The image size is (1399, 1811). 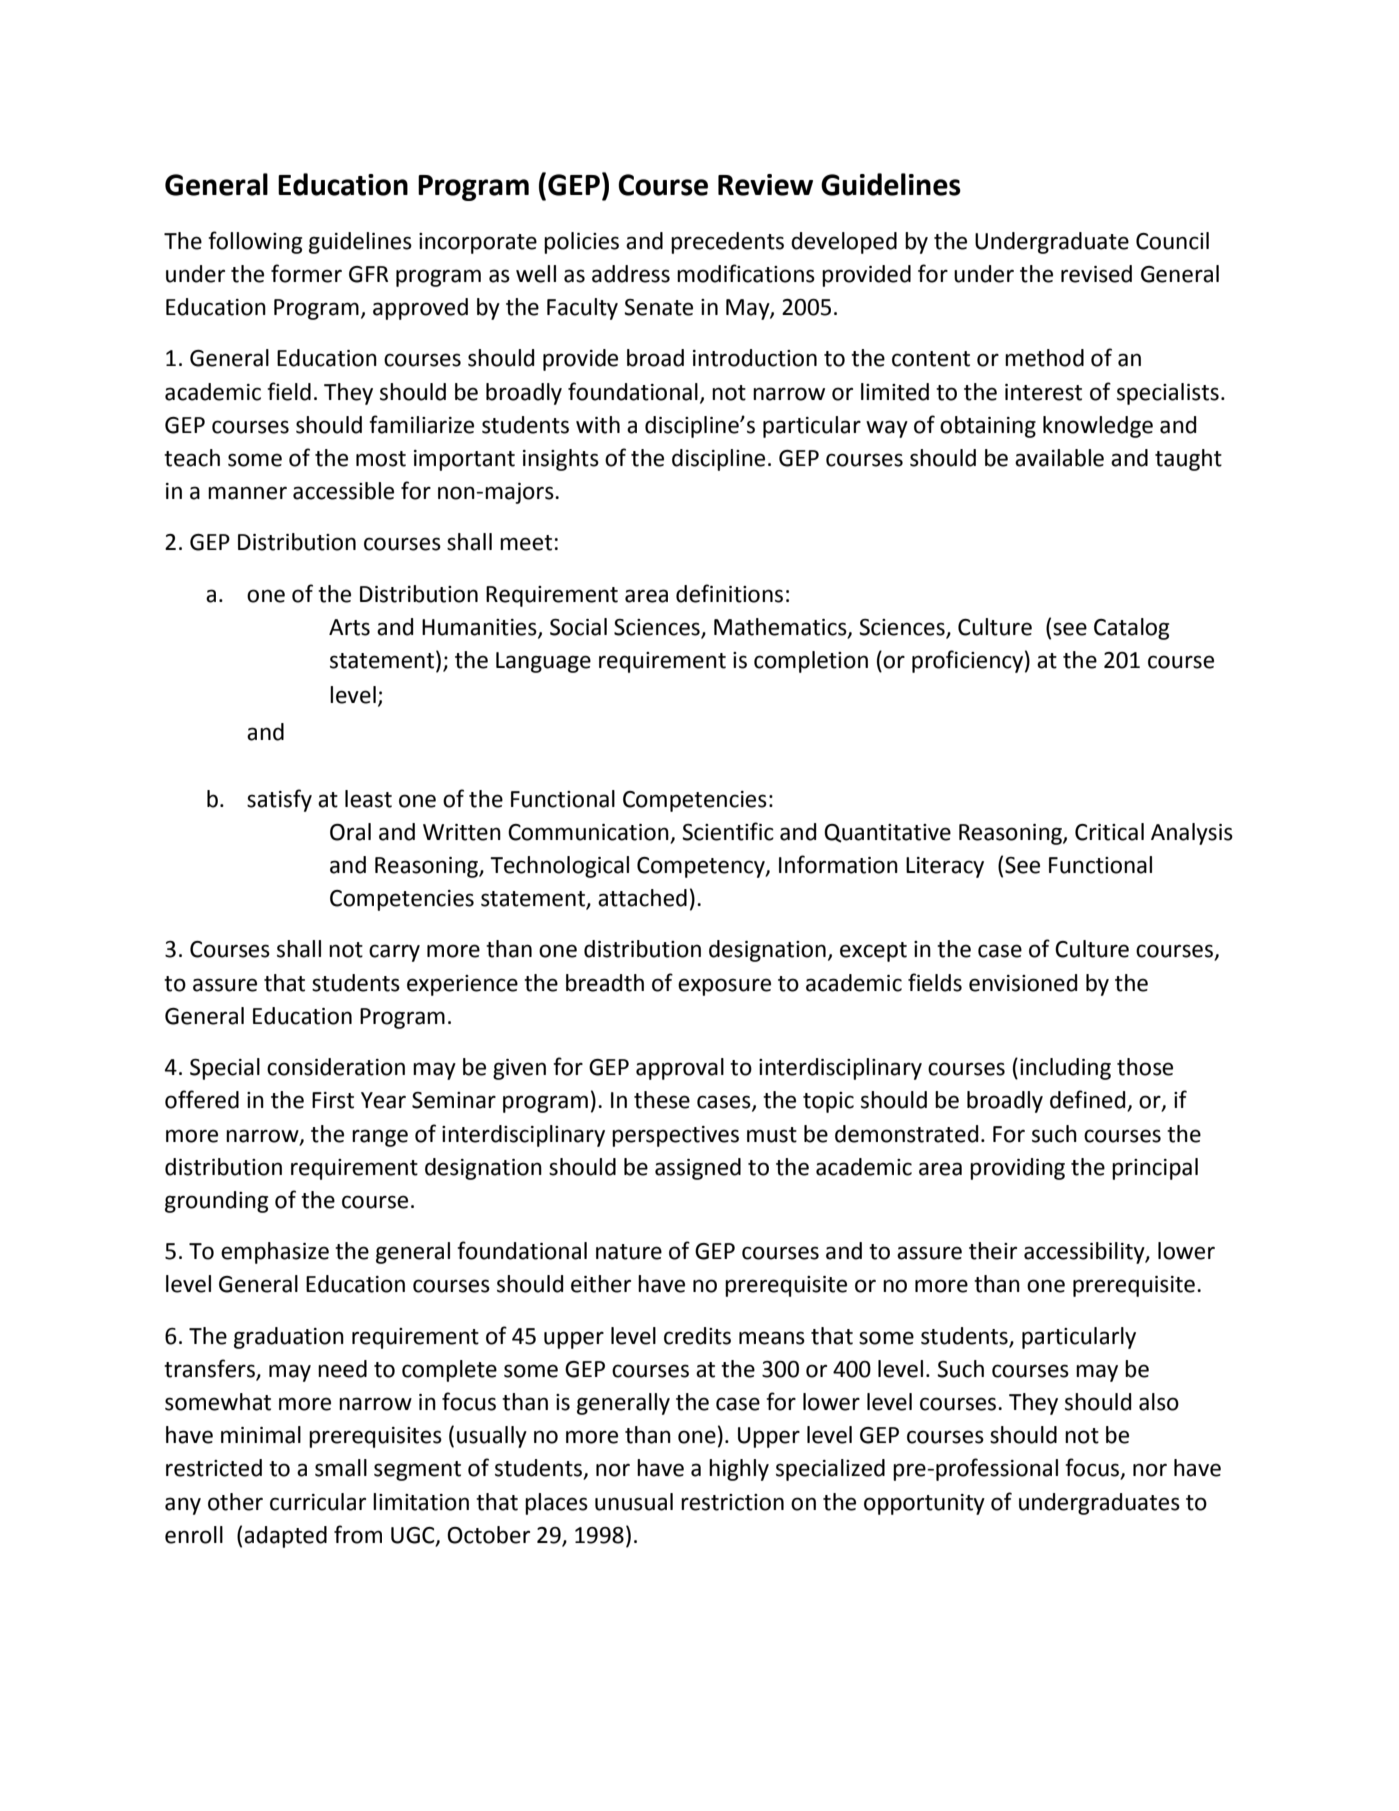 I want to click on envisioned, so click(x=1023, y=983).
